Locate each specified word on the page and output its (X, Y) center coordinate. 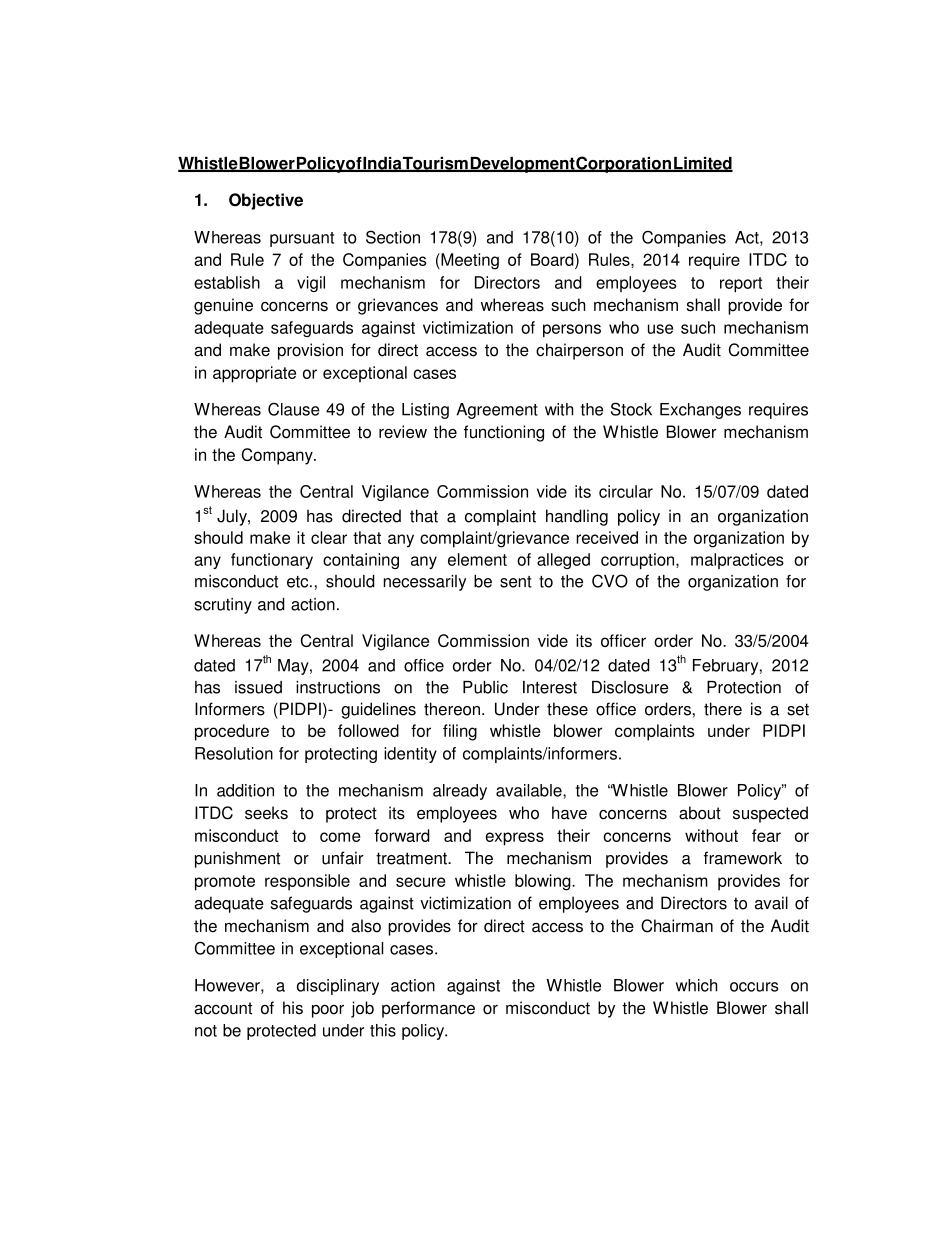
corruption (639, 561)
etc (299, 582)
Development (522, 165)
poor (328, 1011)
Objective (266, 201)
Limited (702, 164)
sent (516, 582)
